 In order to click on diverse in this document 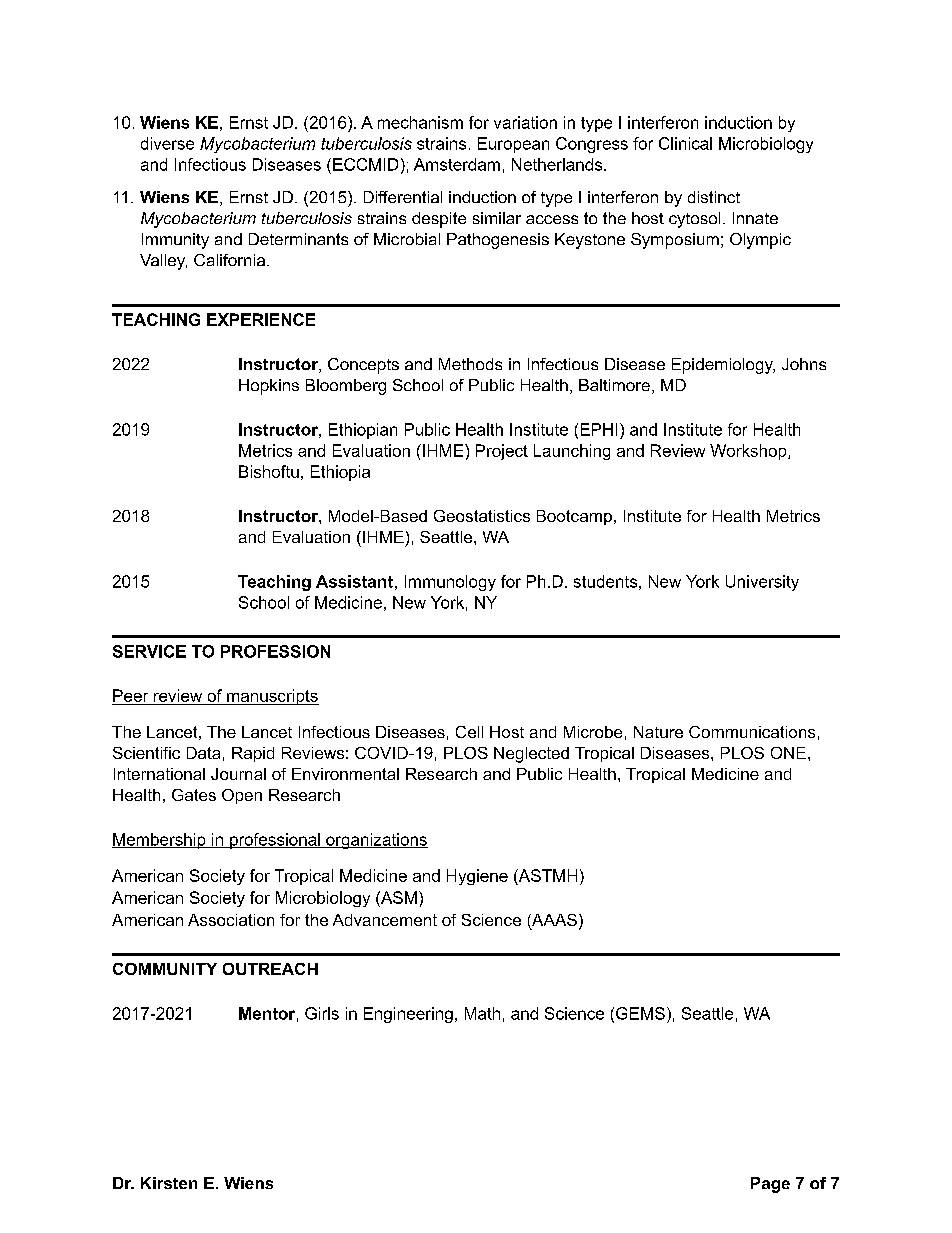, I will do `click(167, 143)`.
